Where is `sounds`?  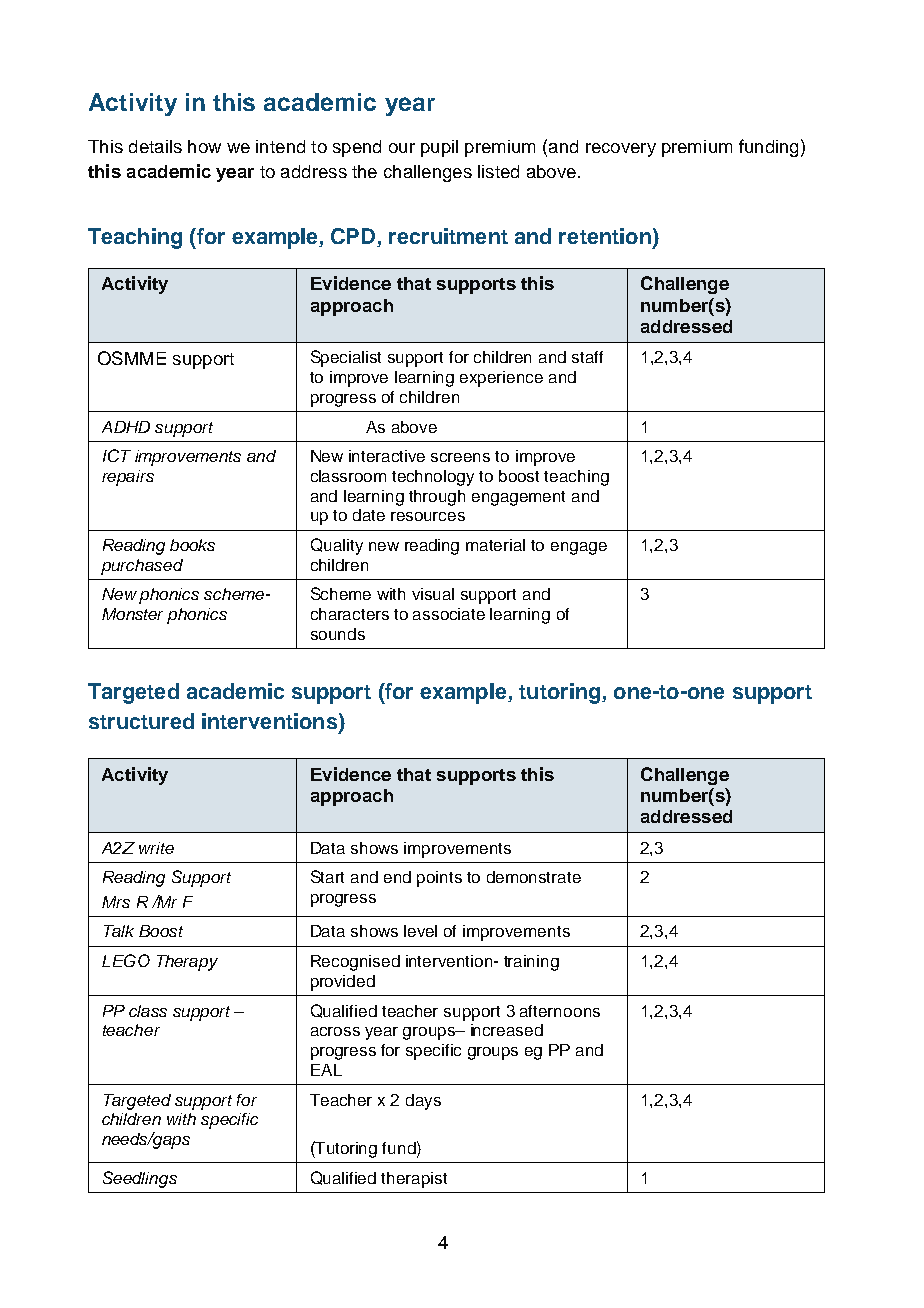 sounds is located at coordinates (338, 634).
